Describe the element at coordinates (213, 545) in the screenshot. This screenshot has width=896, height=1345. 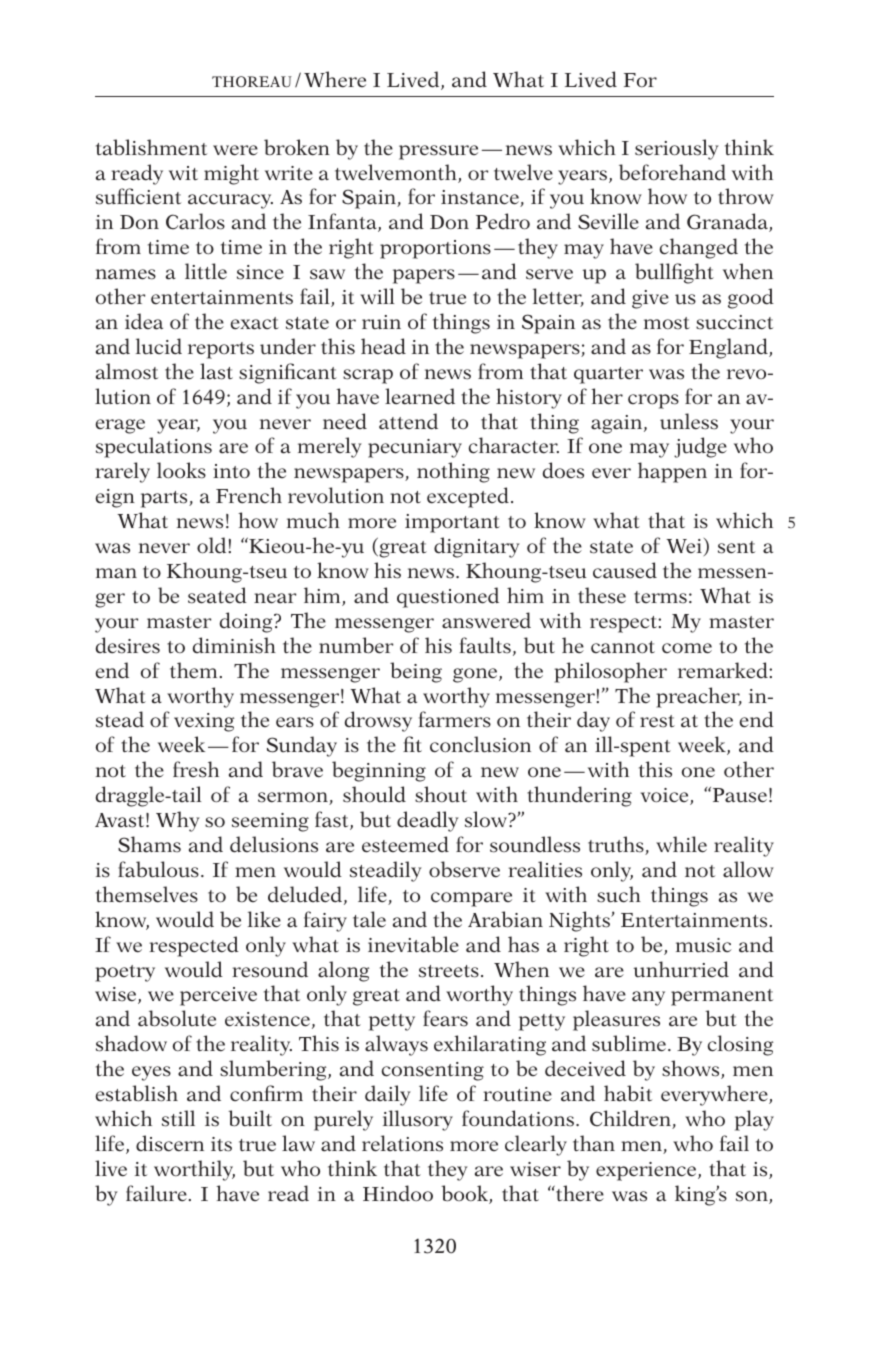
I see `old` at that location.
